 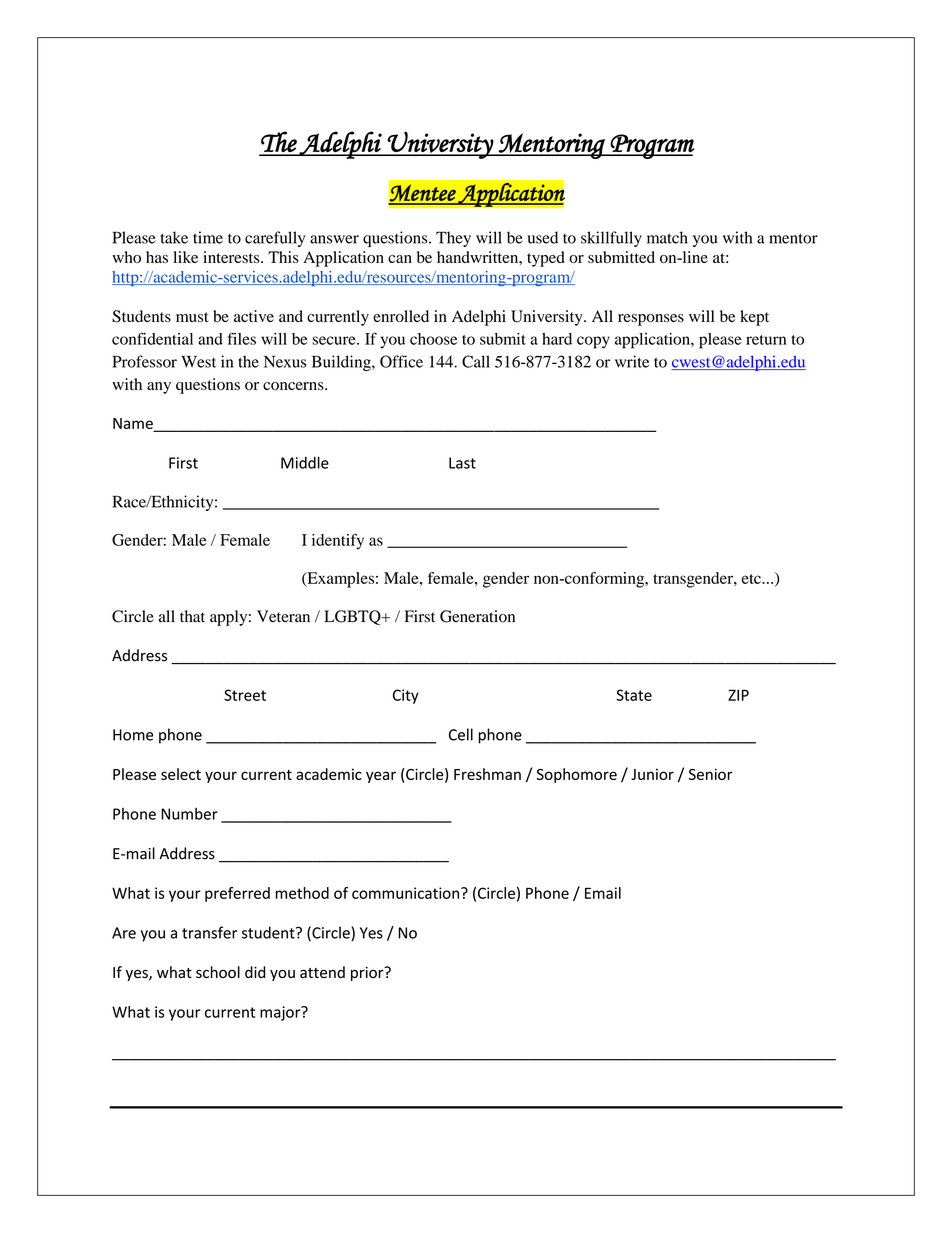 I want to click on Generation, so click(x=477, y=616).
